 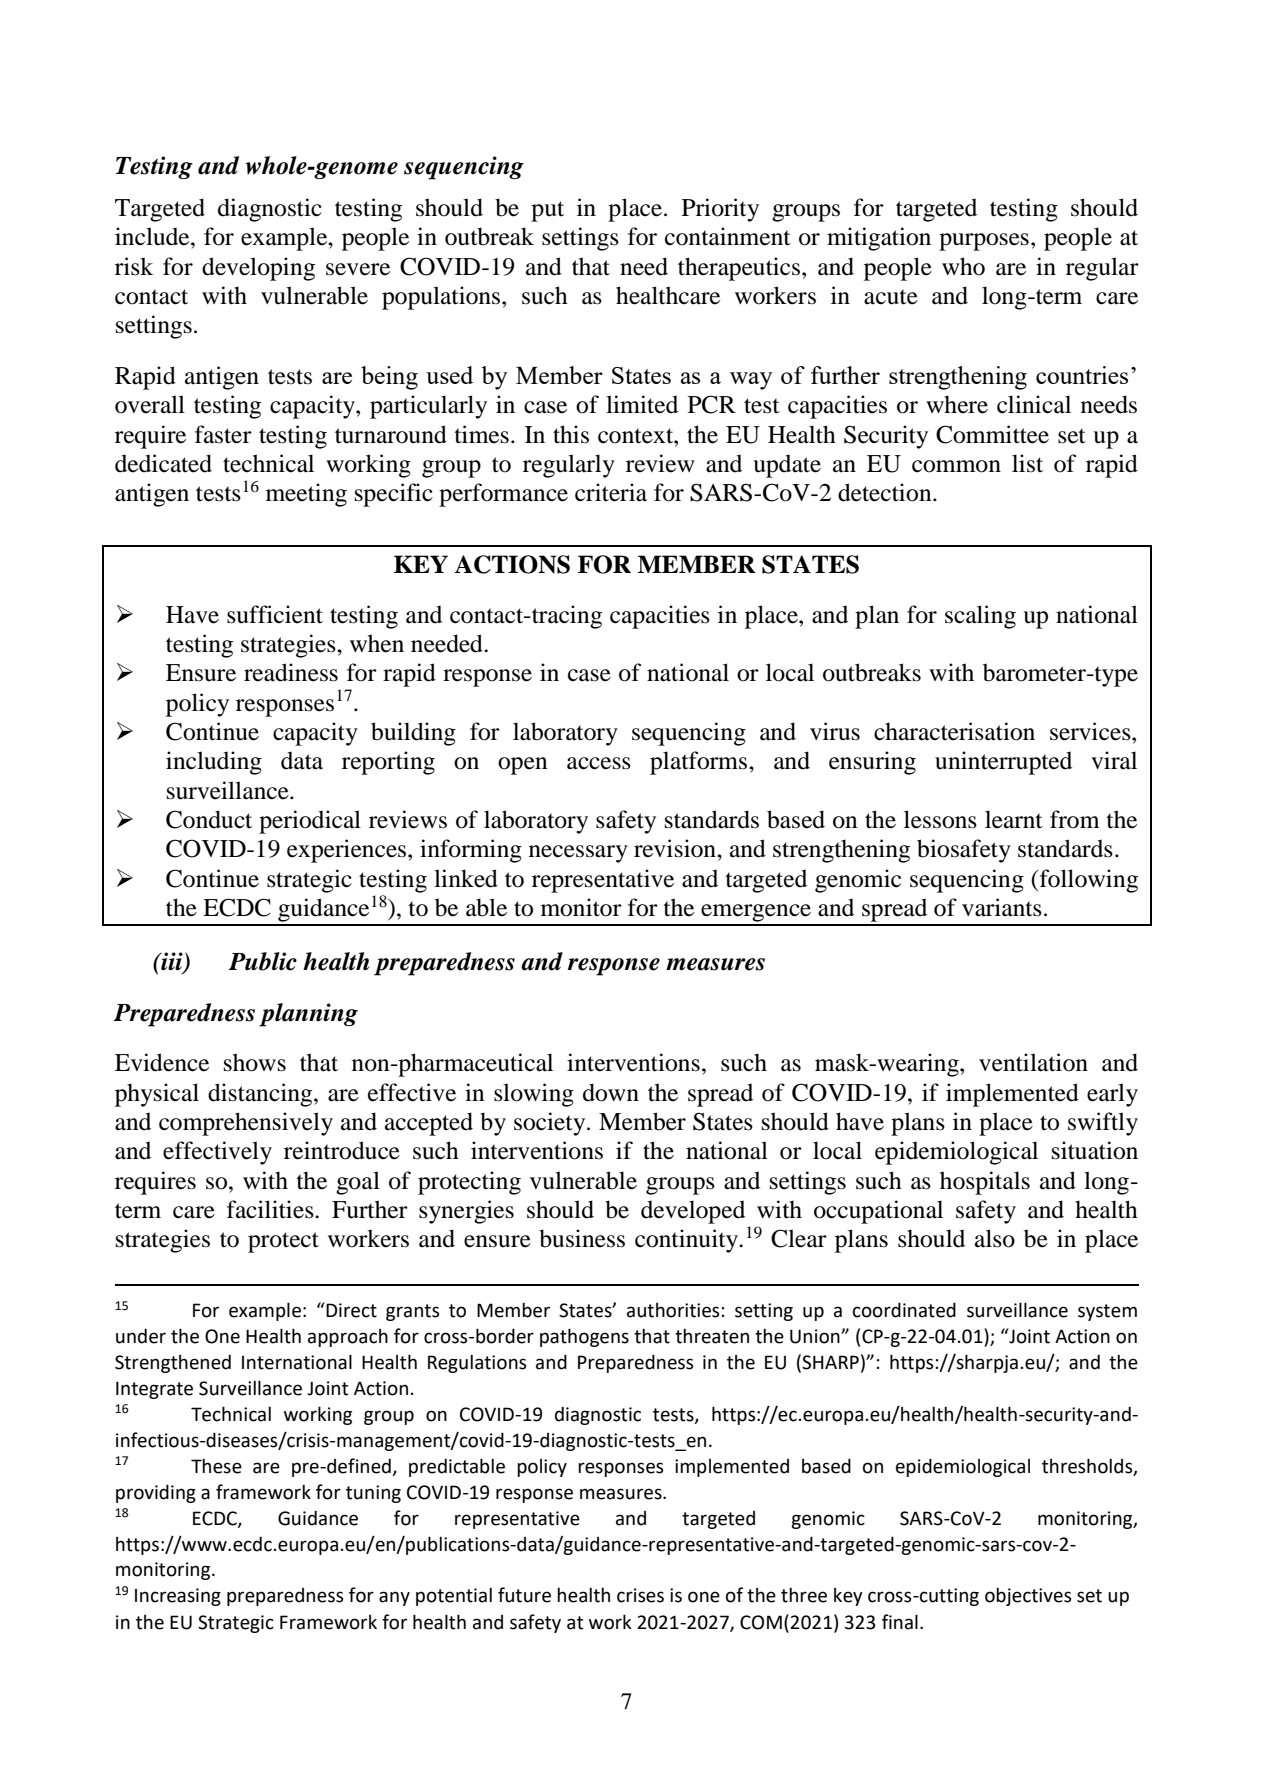 I want to click on necessary, so click(x=578, y=854).
